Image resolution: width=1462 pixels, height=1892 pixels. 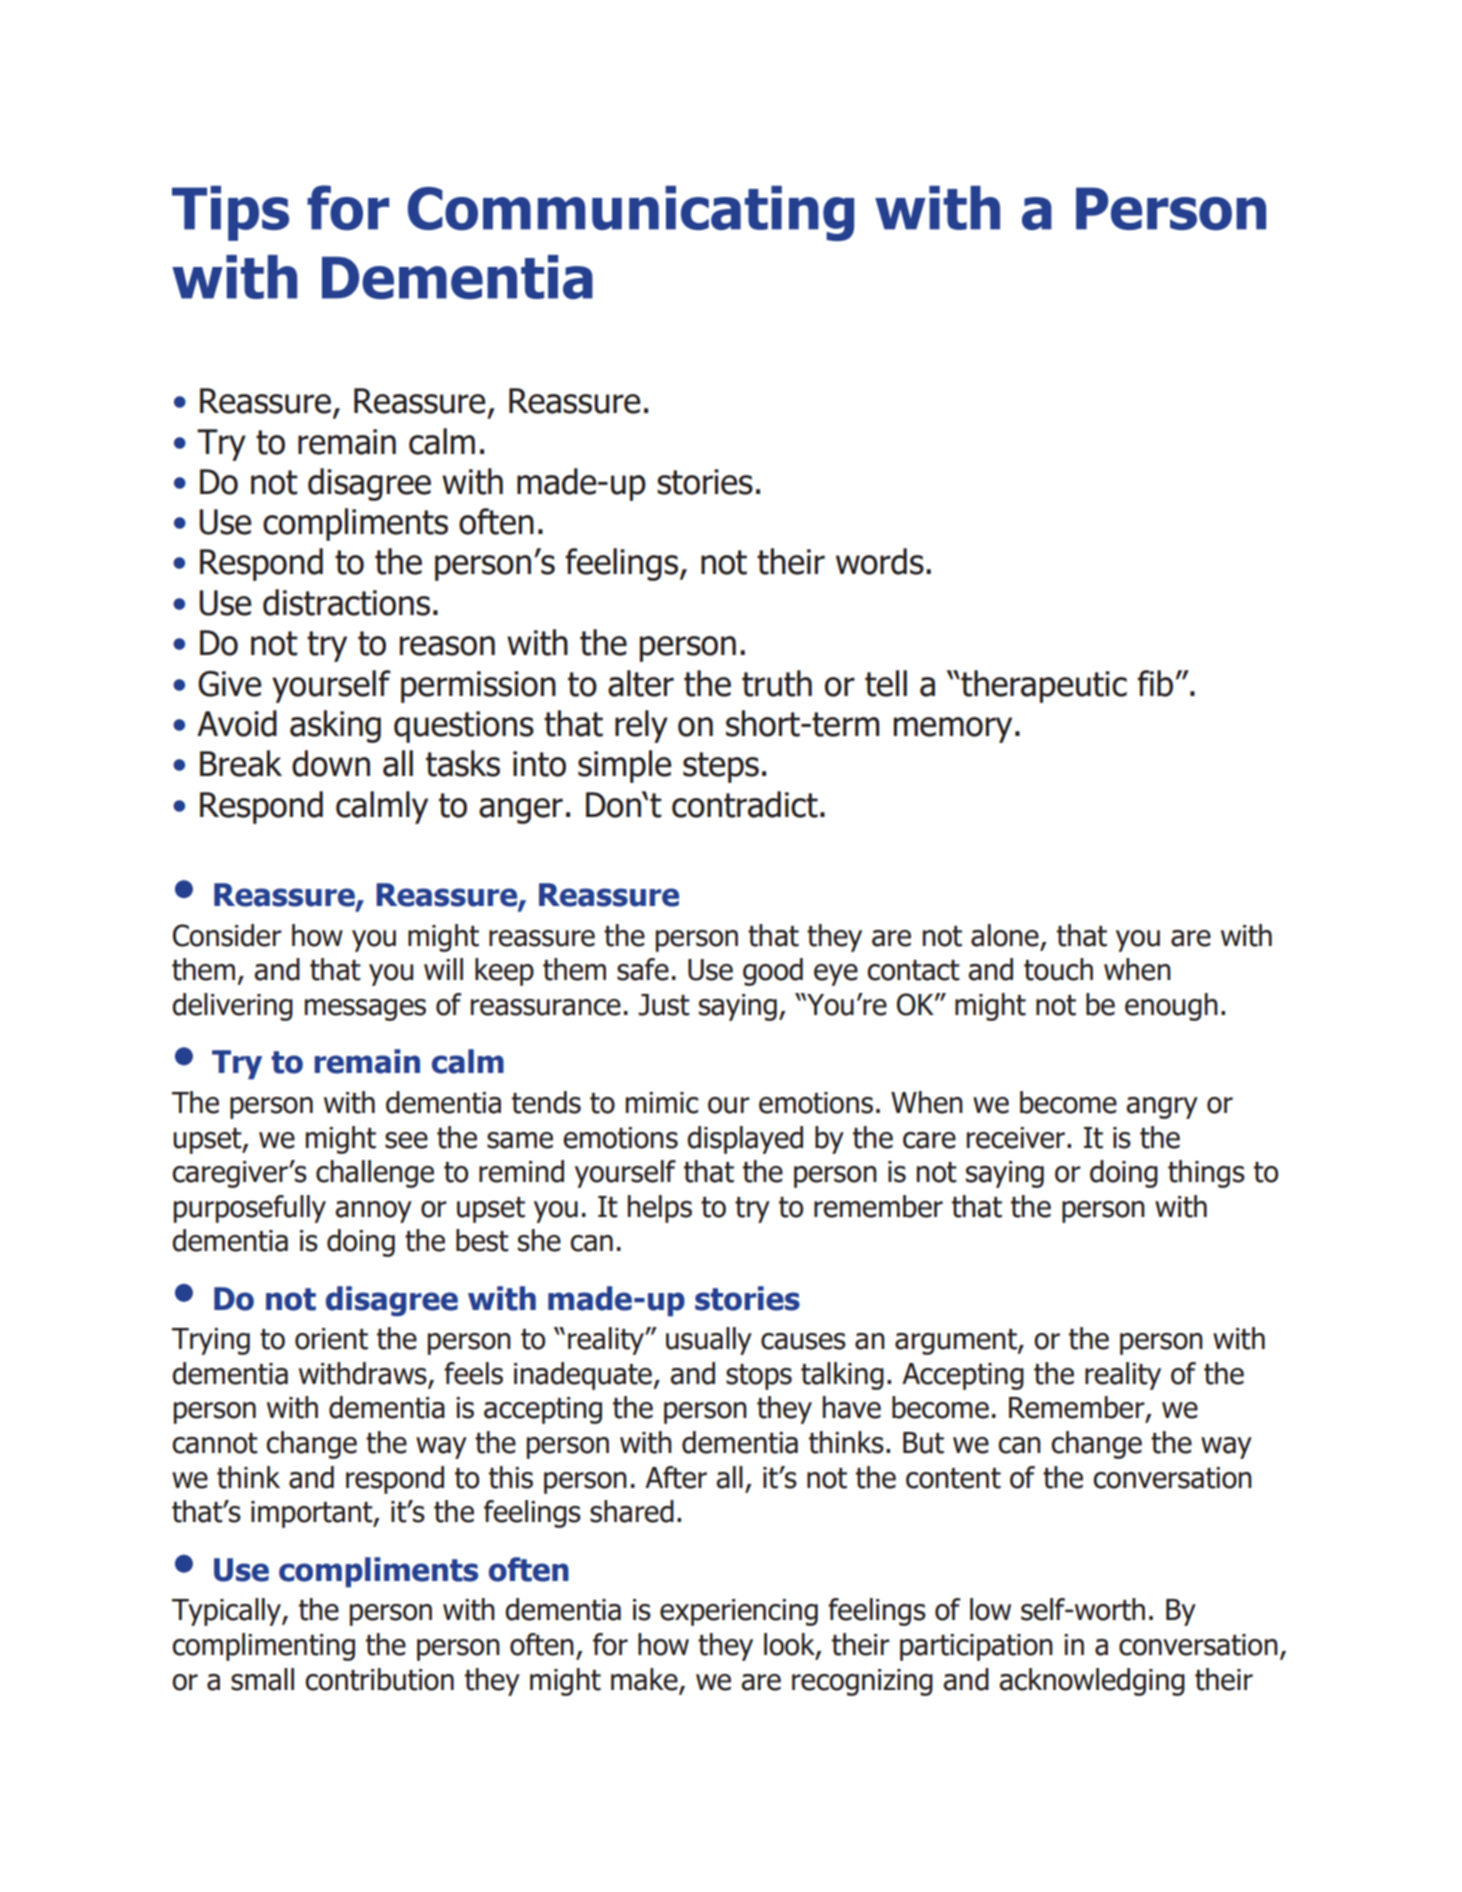 What do you see at coordinates (631, 213) in the screenshot?
I see `Communicating` at bounding box center [631, 213].
